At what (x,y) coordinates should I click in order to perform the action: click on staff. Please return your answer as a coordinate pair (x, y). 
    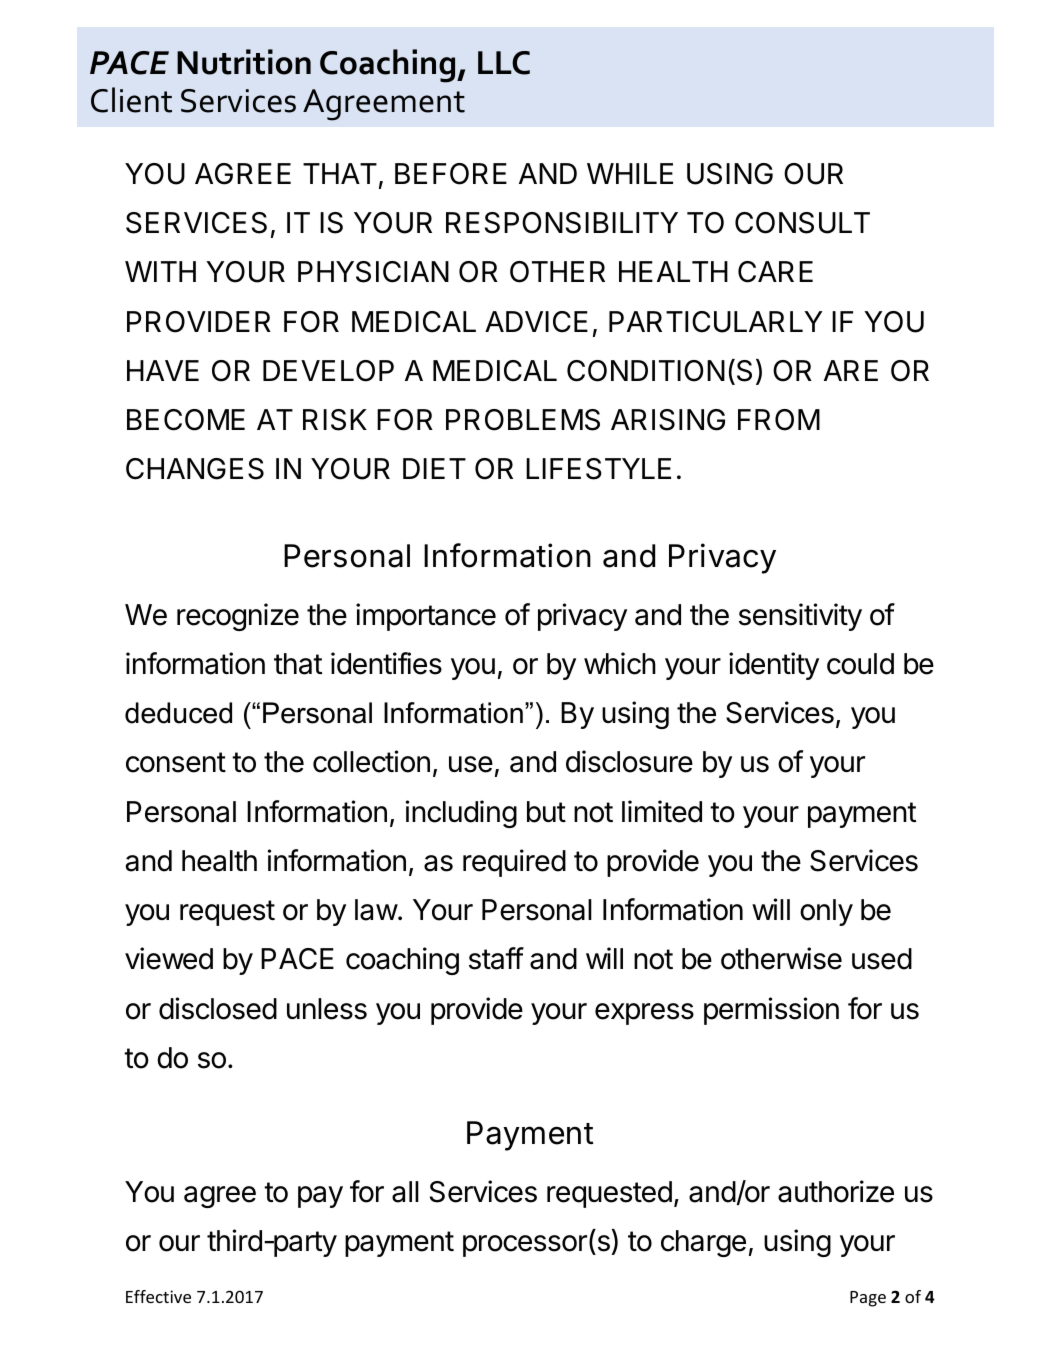
    Looking at the image, I should click on (496, 958).
